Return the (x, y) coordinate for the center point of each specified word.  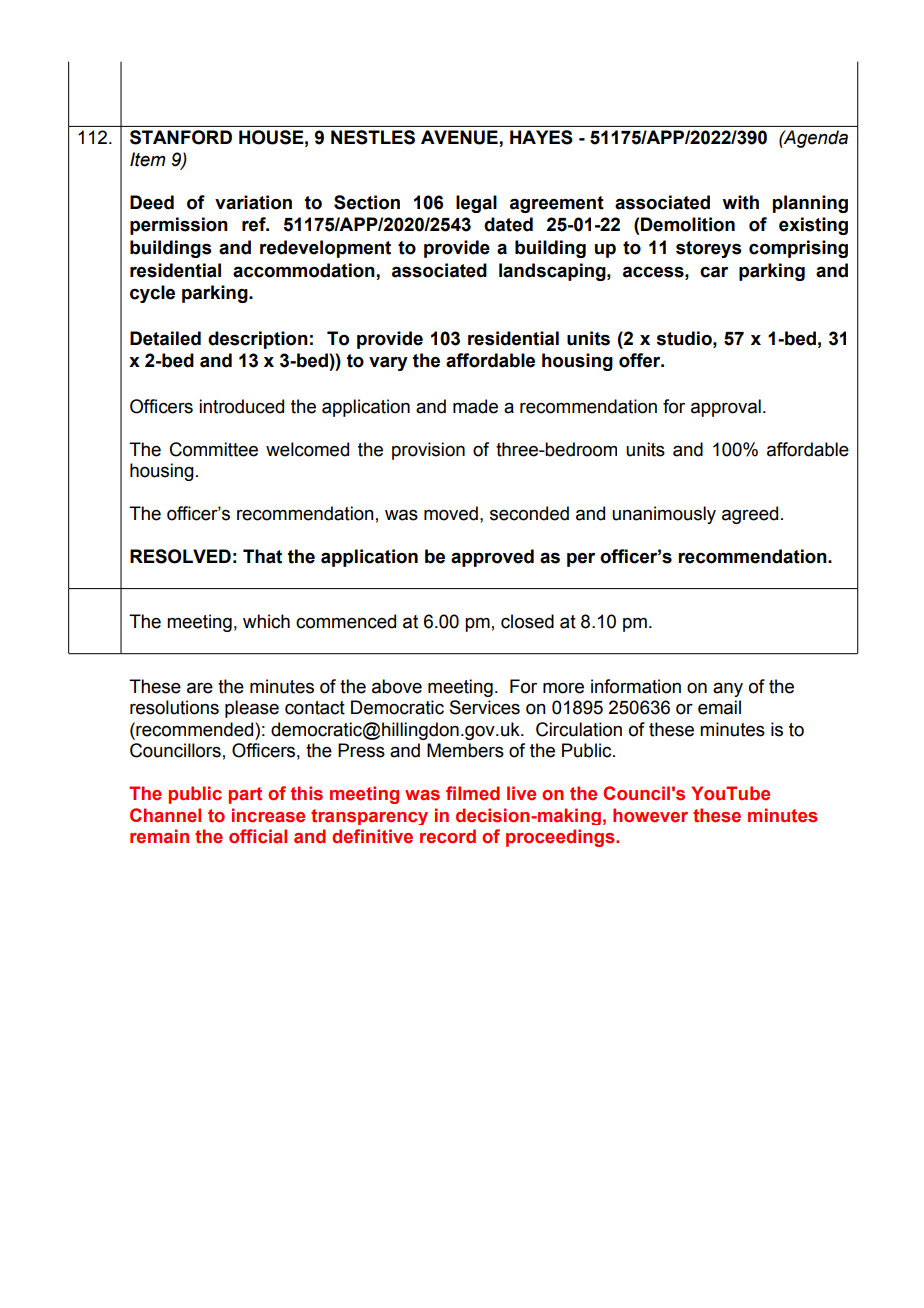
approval (726, 408)
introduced (241, 406)
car (714, 272)
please (252, 709)
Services (485, 707)
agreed (750, 515)
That (262, 556)
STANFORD (181, 137)
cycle (152, 294)
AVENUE (460, 138)
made (475, 406)
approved (492, 558)
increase (268, 815)
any (728, 689)
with (740, 202)
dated (508, 224)
